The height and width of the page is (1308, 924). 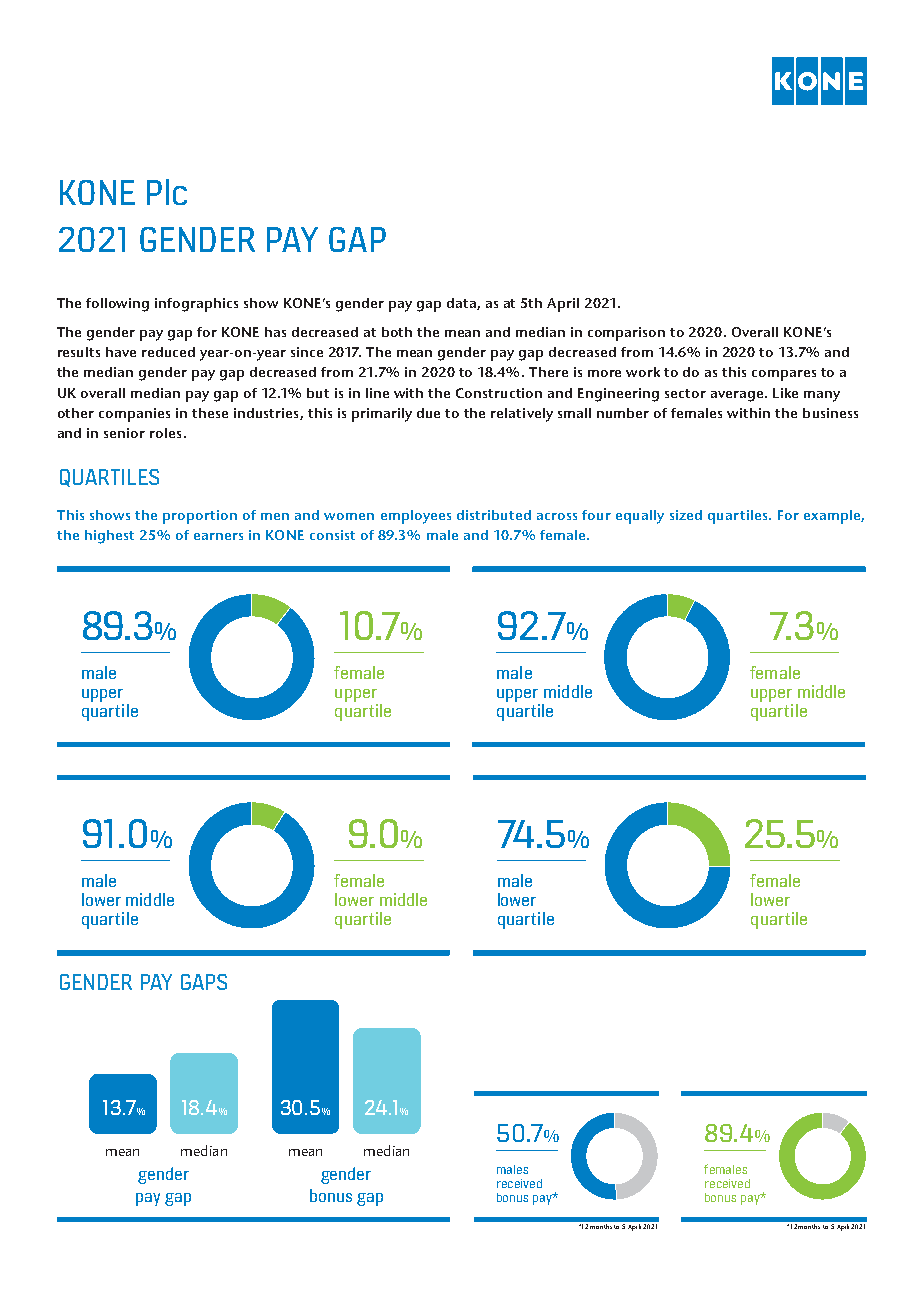 I want to click on employees, so click(x=416, y=517).
